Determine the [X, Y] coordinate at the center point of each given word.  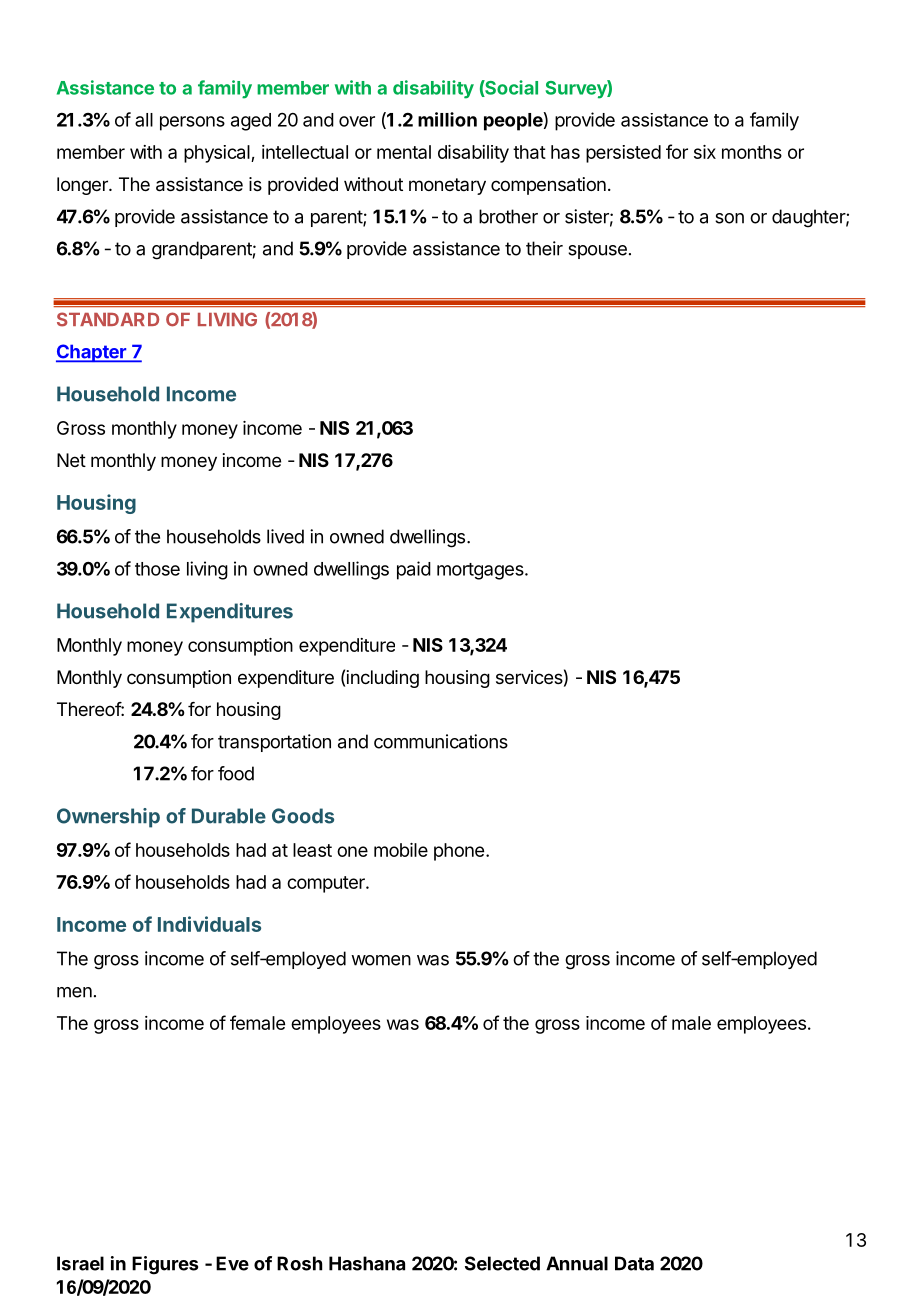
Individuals [209, 924]
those [157, 569]
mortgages [481, 571]
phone [459, 852]
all [144, 120]
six [705, 152]
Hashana [367, 1263]
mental [404, 152]
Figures [165, 1265]
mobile [401, 850]
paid [414, 570]
